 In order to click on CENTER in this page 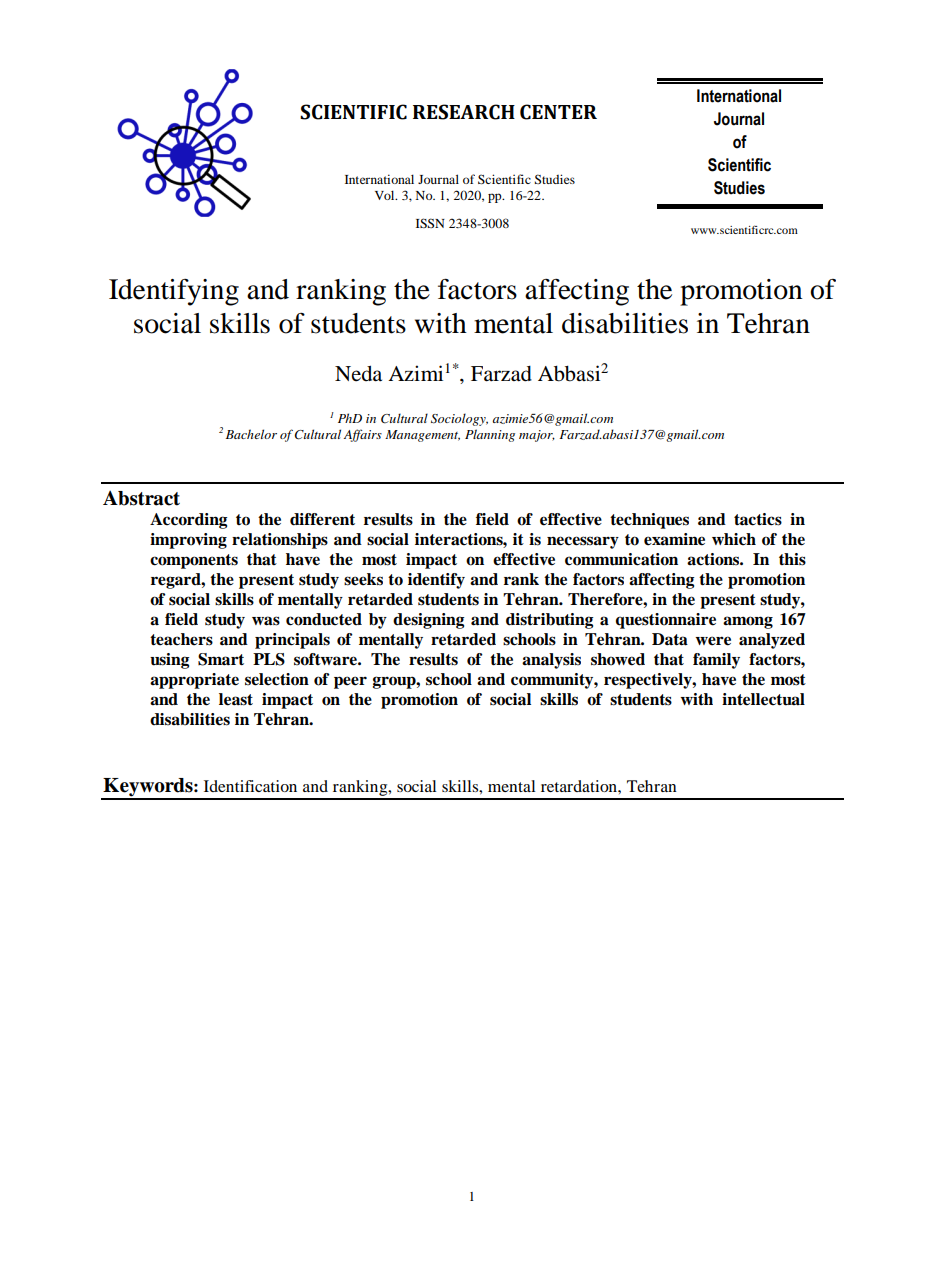, I will do `click(558, 112)`.
